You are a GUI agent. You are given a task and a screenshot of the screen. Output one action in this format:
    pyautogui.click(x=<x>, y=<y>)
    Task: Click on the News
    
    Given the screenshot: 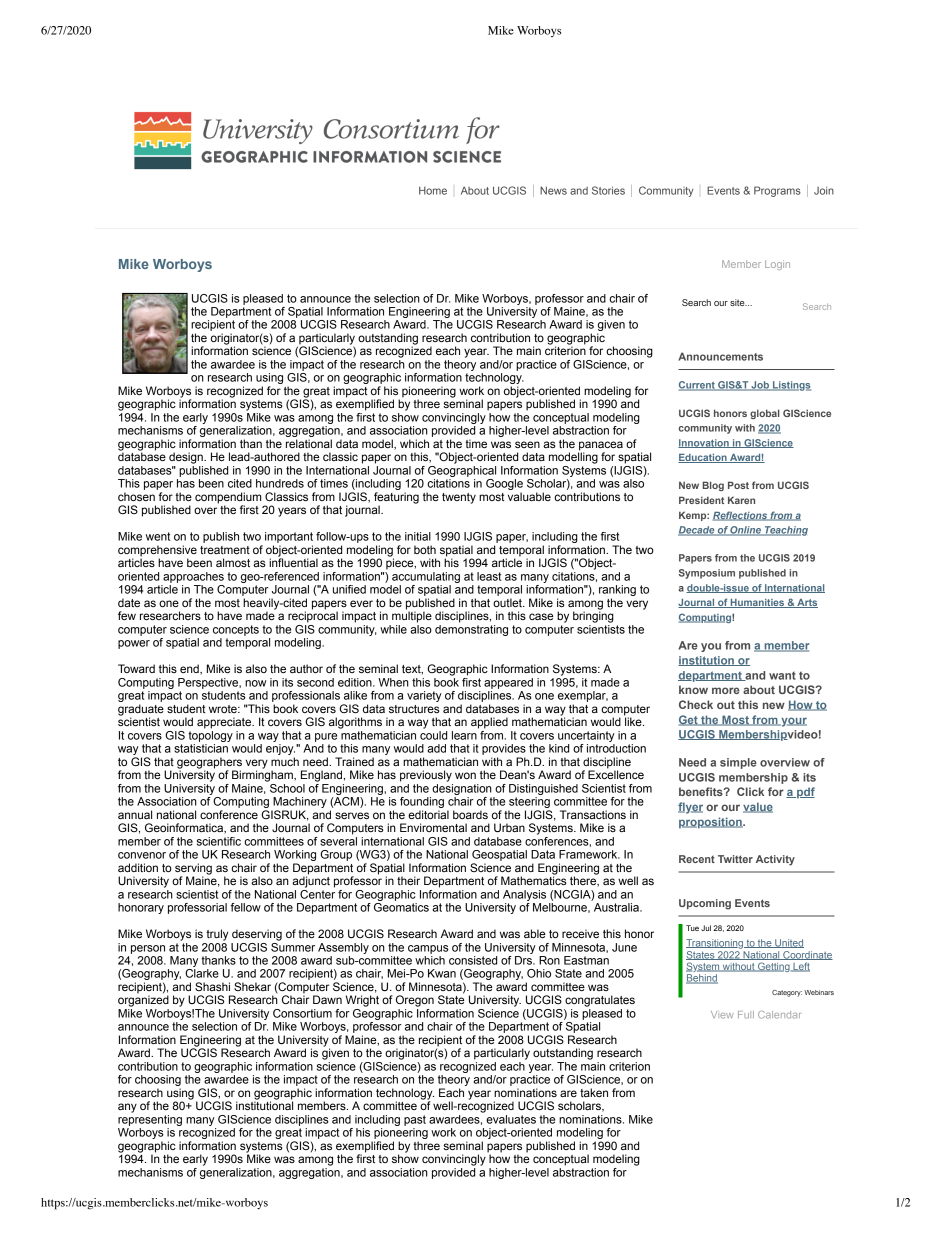 What is the action you would take?
    pyautogui.click(x=553, y=190)
